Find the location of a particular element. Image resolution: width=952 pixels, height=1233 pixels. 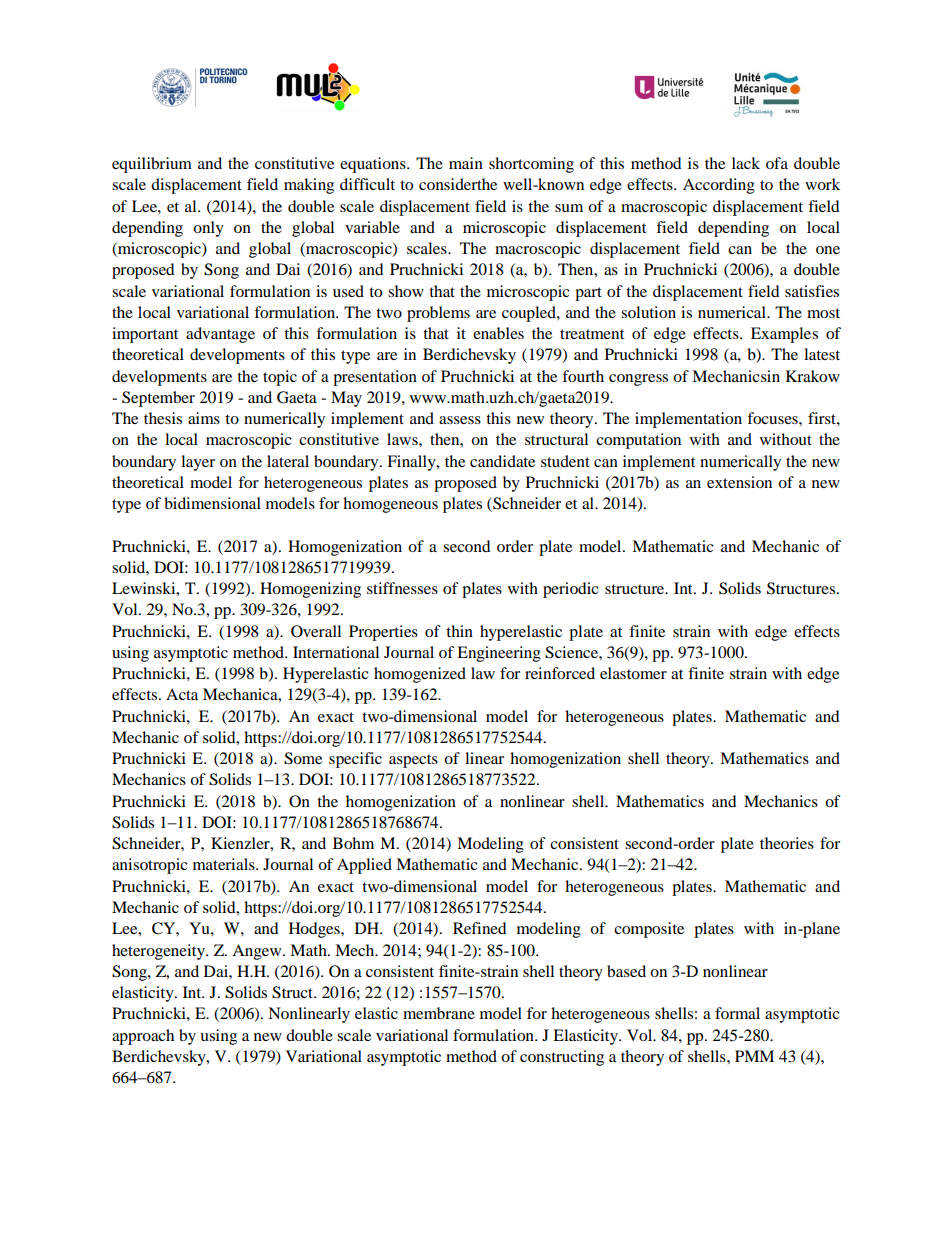

membrane is located at coordinates (439, 1013).
